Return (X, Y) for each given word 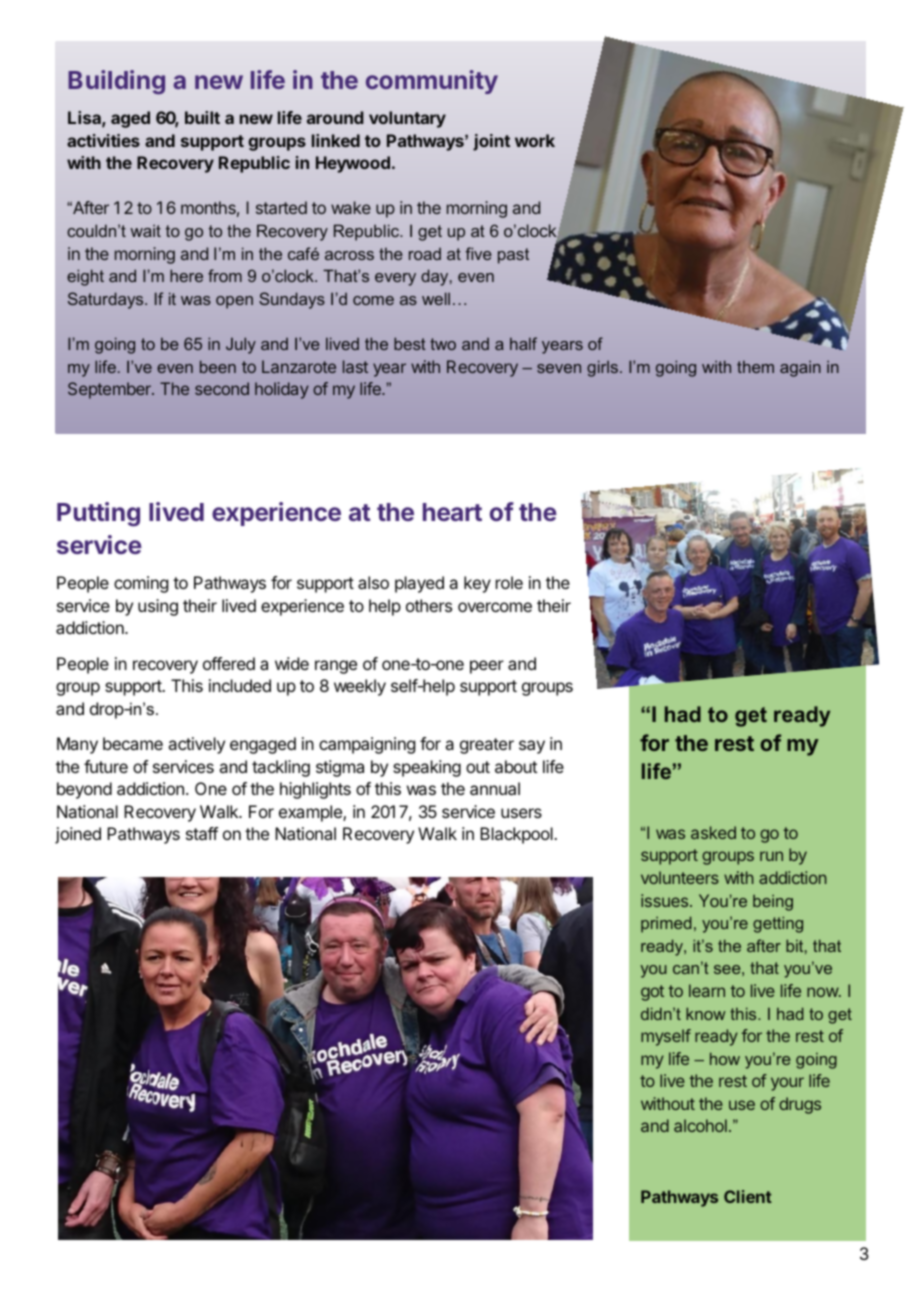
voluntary (407, 119)
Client (748, 1196)
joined (78, 835)
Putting (98, 514)
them (755, 367)
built (202, 117)
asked (713, 832)
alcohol (700, 1125)
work (535, 140)
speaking (427, 768)
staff (202, 833)
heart (452, 512)
